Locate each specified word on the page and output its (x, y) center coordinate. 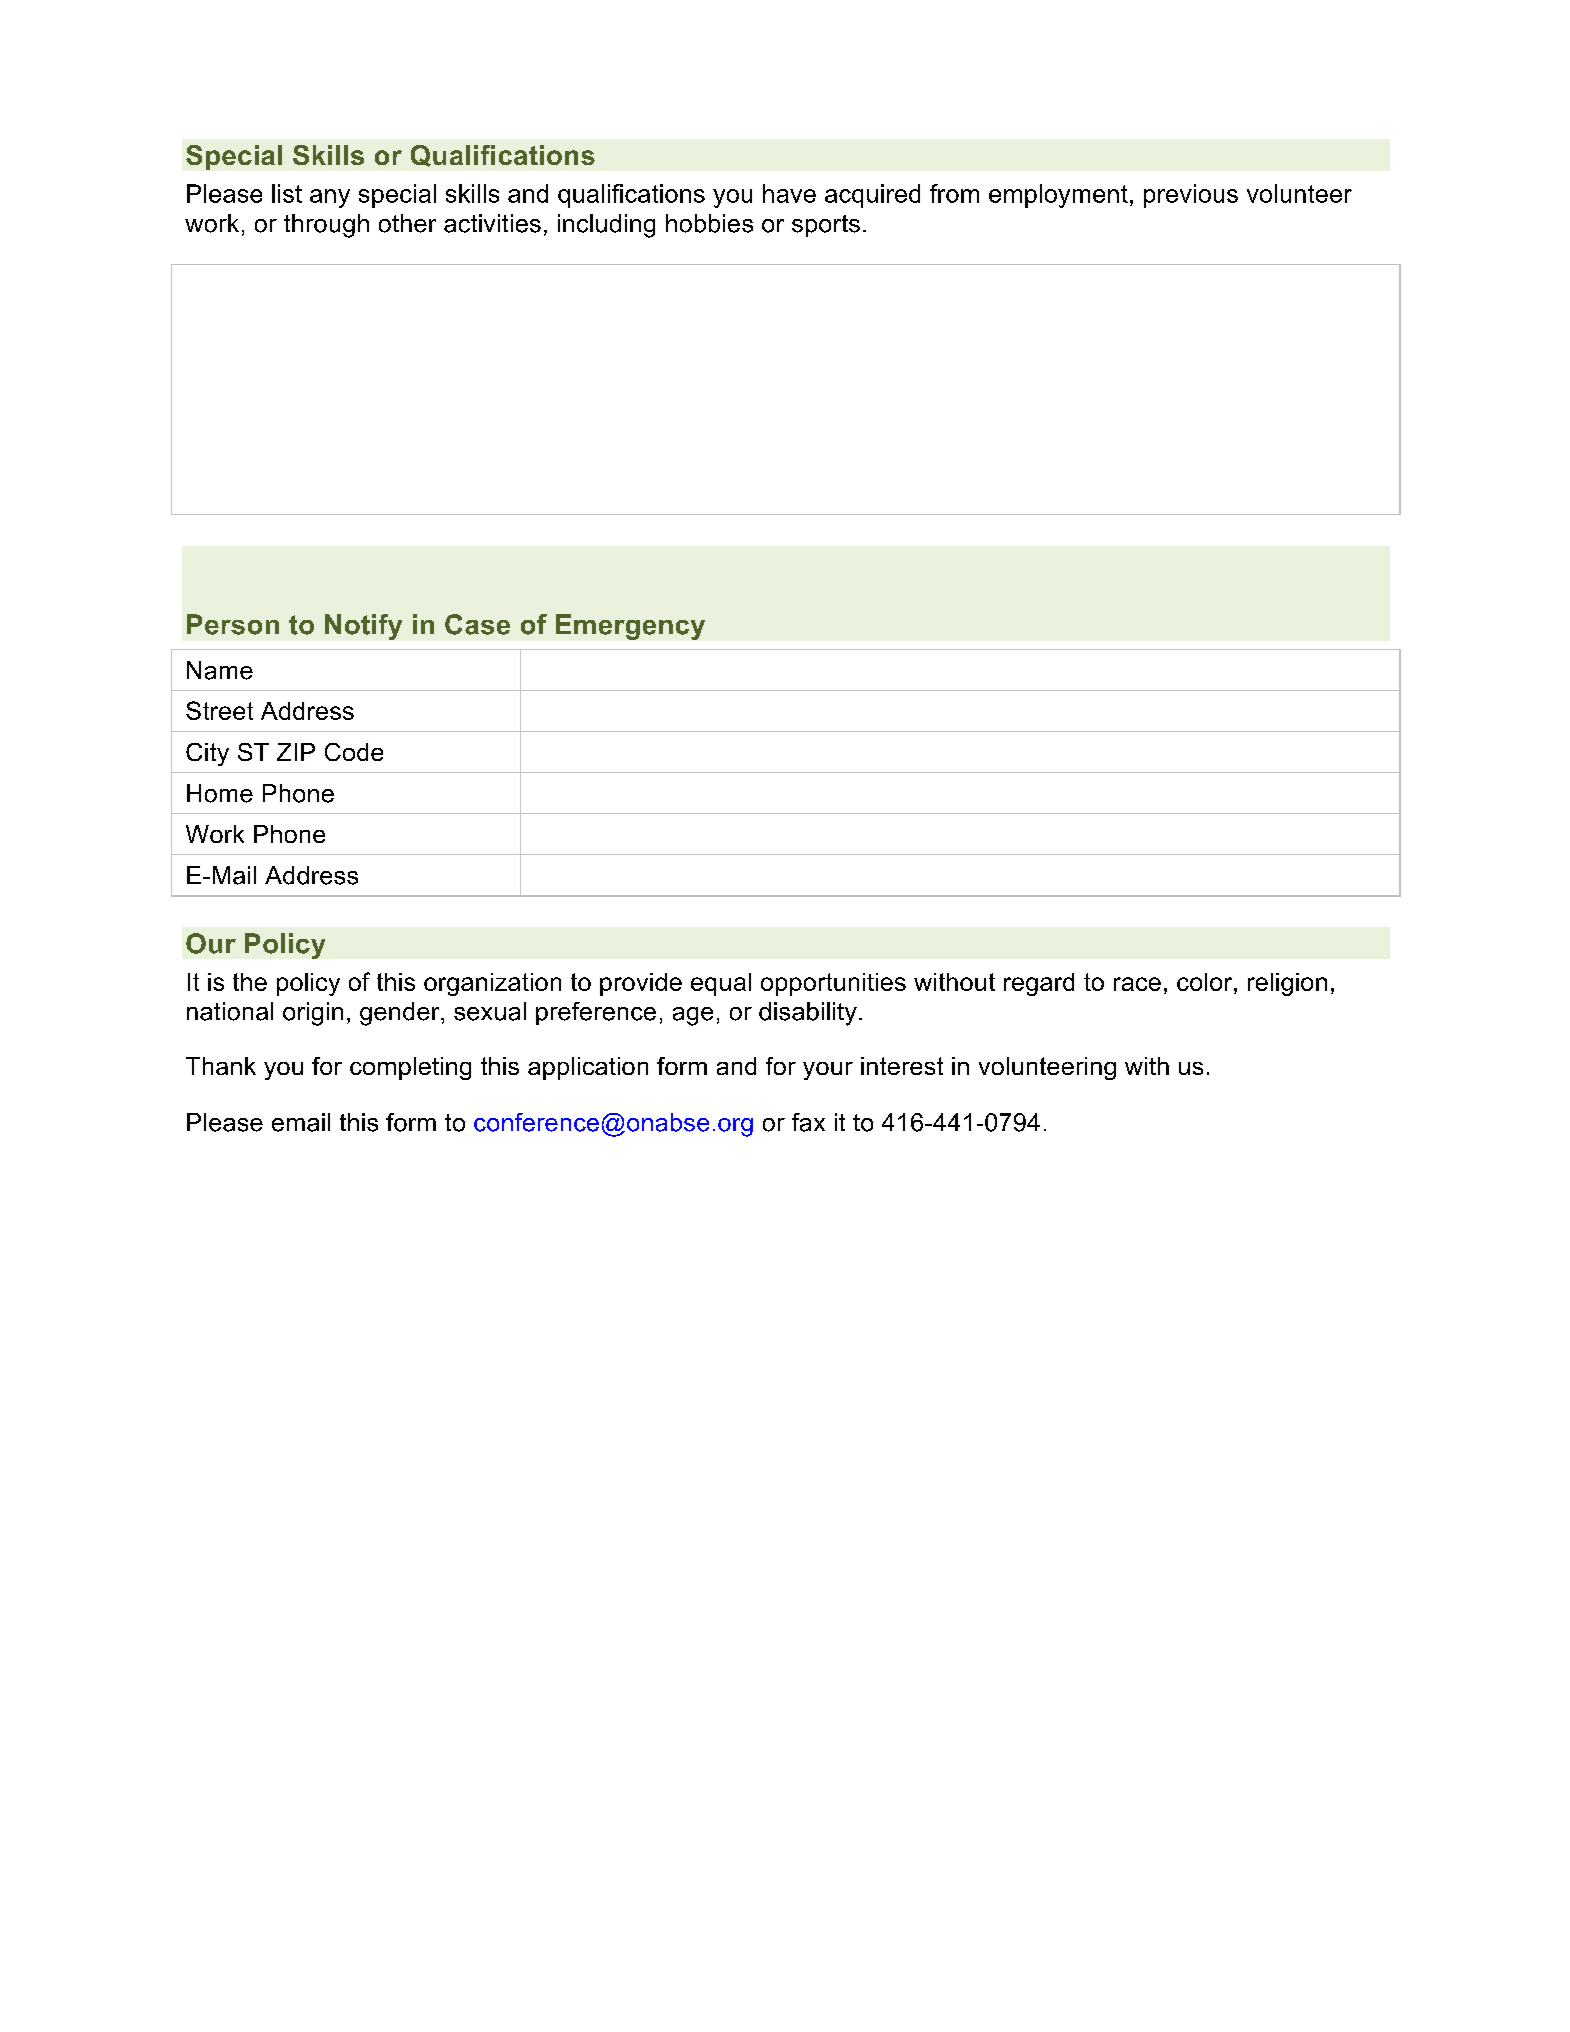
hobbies (709, 223)
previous (1191, 196)
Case (477, 624)
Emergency (630, 627)
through (326, 226)
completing (410, 1068)
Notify (363, 627)
